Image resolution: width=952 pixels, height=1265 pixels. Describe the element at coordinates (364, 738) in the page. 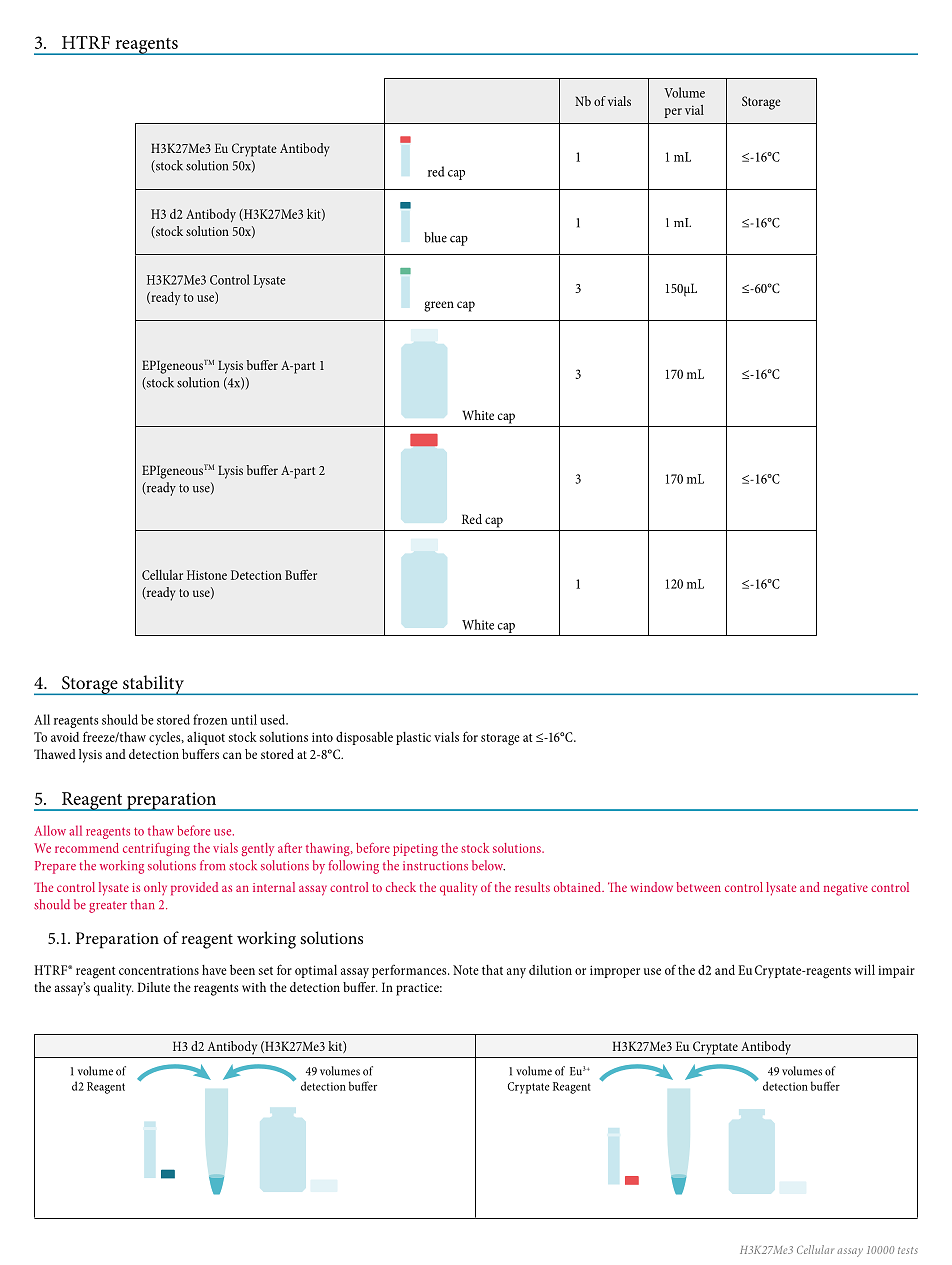

I see `disposable` at that location.
